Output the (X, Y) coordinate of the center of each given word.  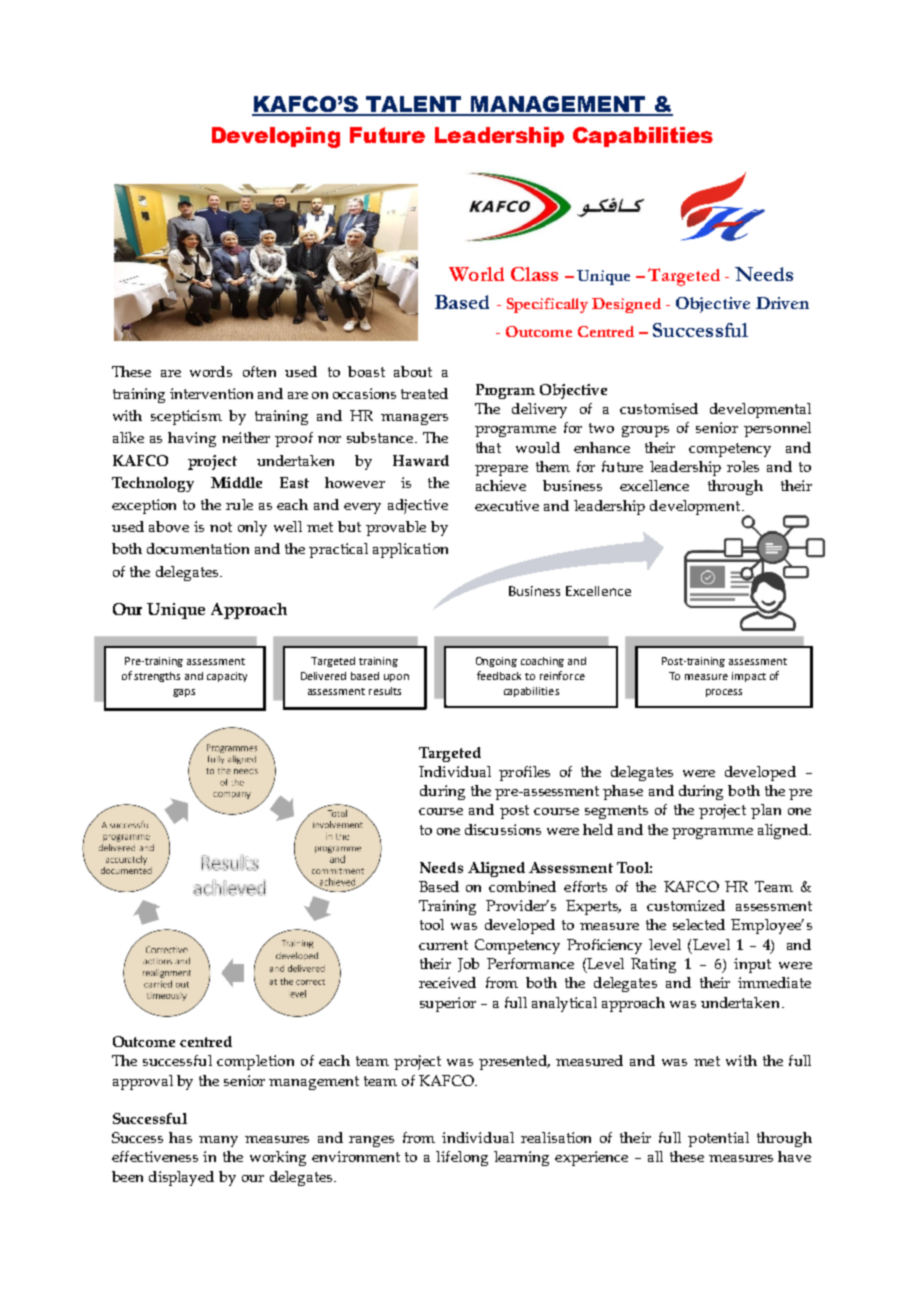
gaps (184, 693)
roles (743, 466)
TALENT (414, 105)
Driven (782, 303)
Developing (276, 137)
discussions (503, 829)
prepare (501, 470)
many (218, 1141)
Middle (236, 482)
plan (766, 811)
